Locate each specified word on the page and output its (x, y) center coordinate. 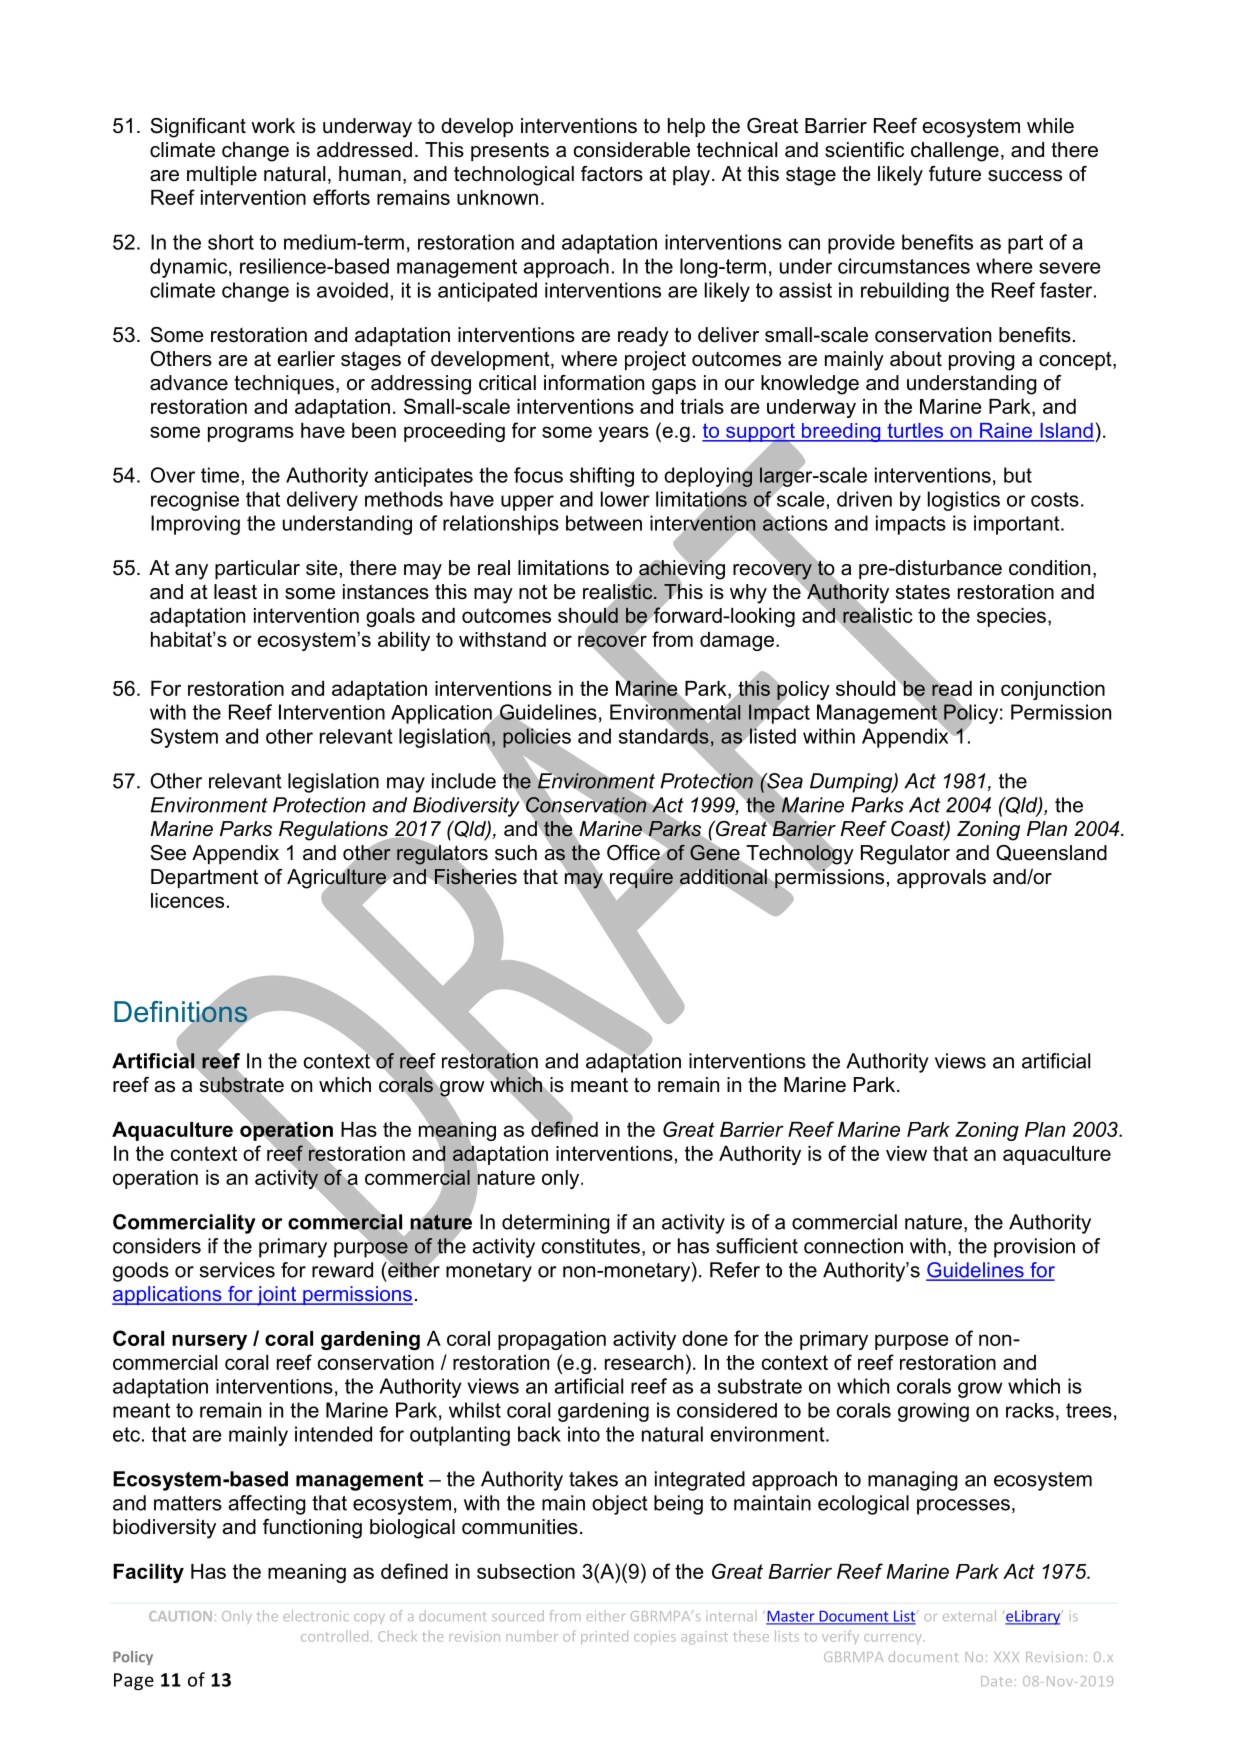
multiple (222, 175)
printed (604, 1637)
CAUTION (180, 1616)
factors (612, 174)
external (969, 1615)
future (955, 174)
